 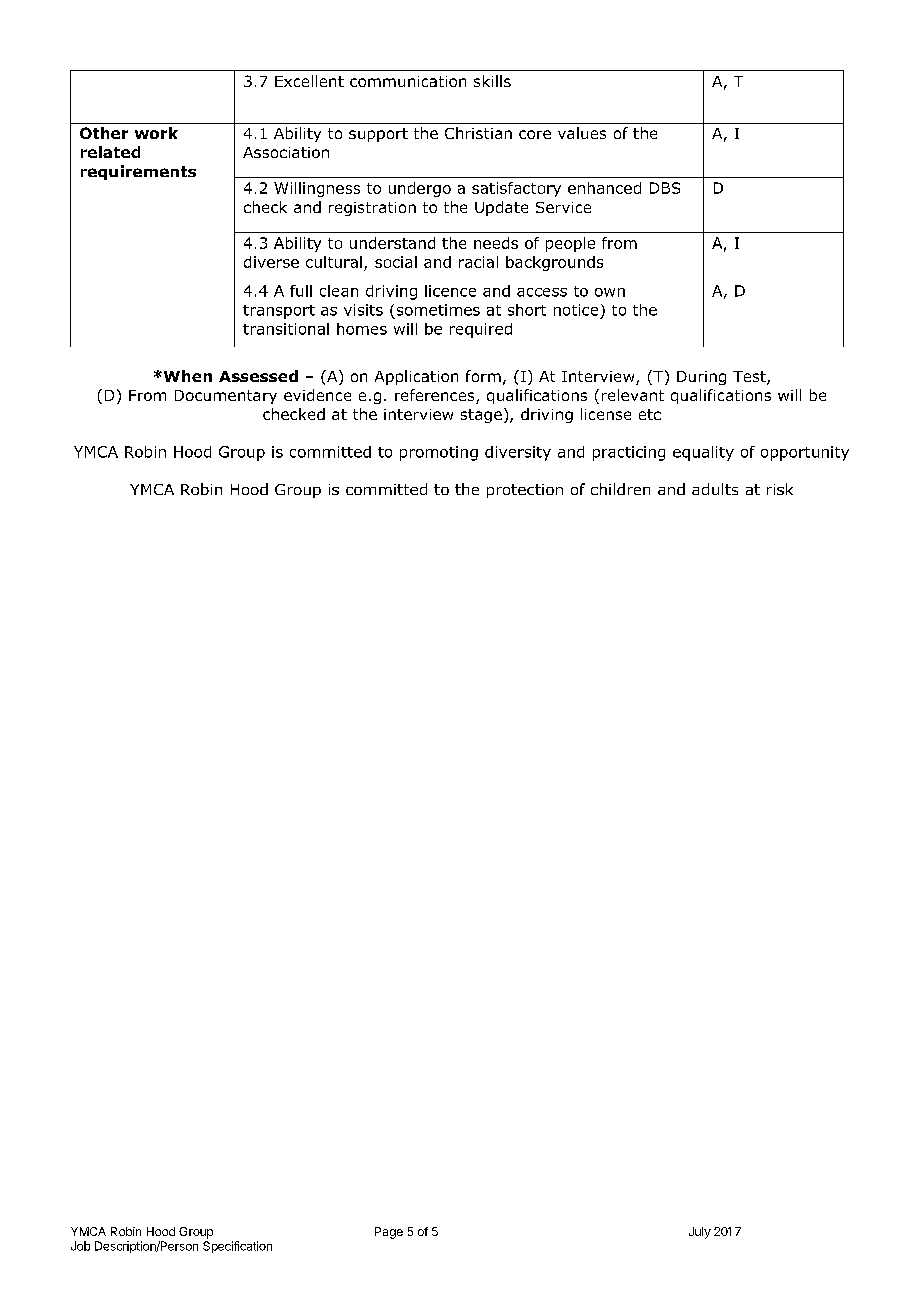 What do you see at coordinates (156, 133) in the image?
I see `work` at bounding box center [156, 133].
